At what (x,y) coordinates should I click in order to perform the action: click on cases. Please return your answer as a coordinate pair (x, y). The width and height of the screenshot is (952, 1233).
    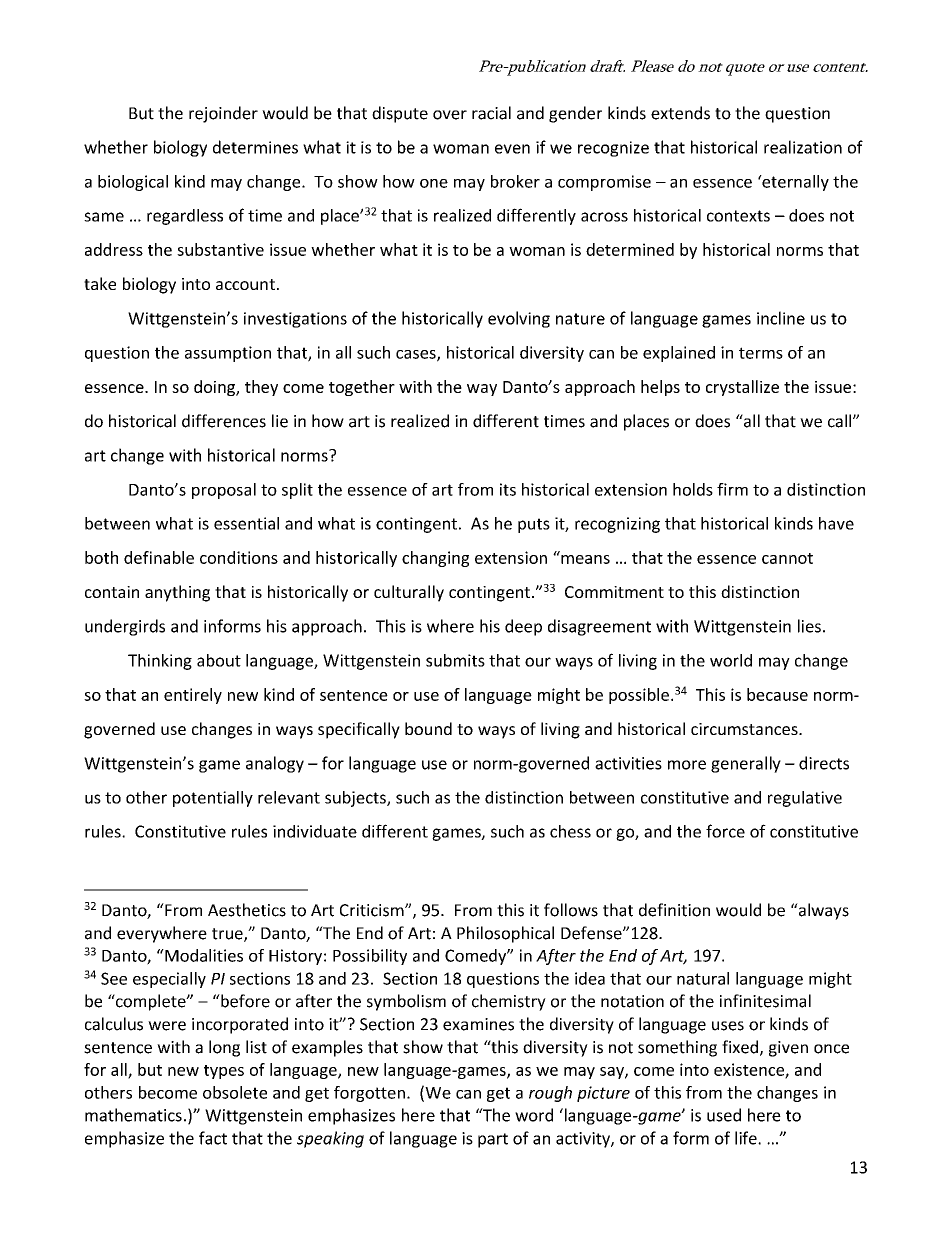
    Looking at the image, I should click on (417, 355).
